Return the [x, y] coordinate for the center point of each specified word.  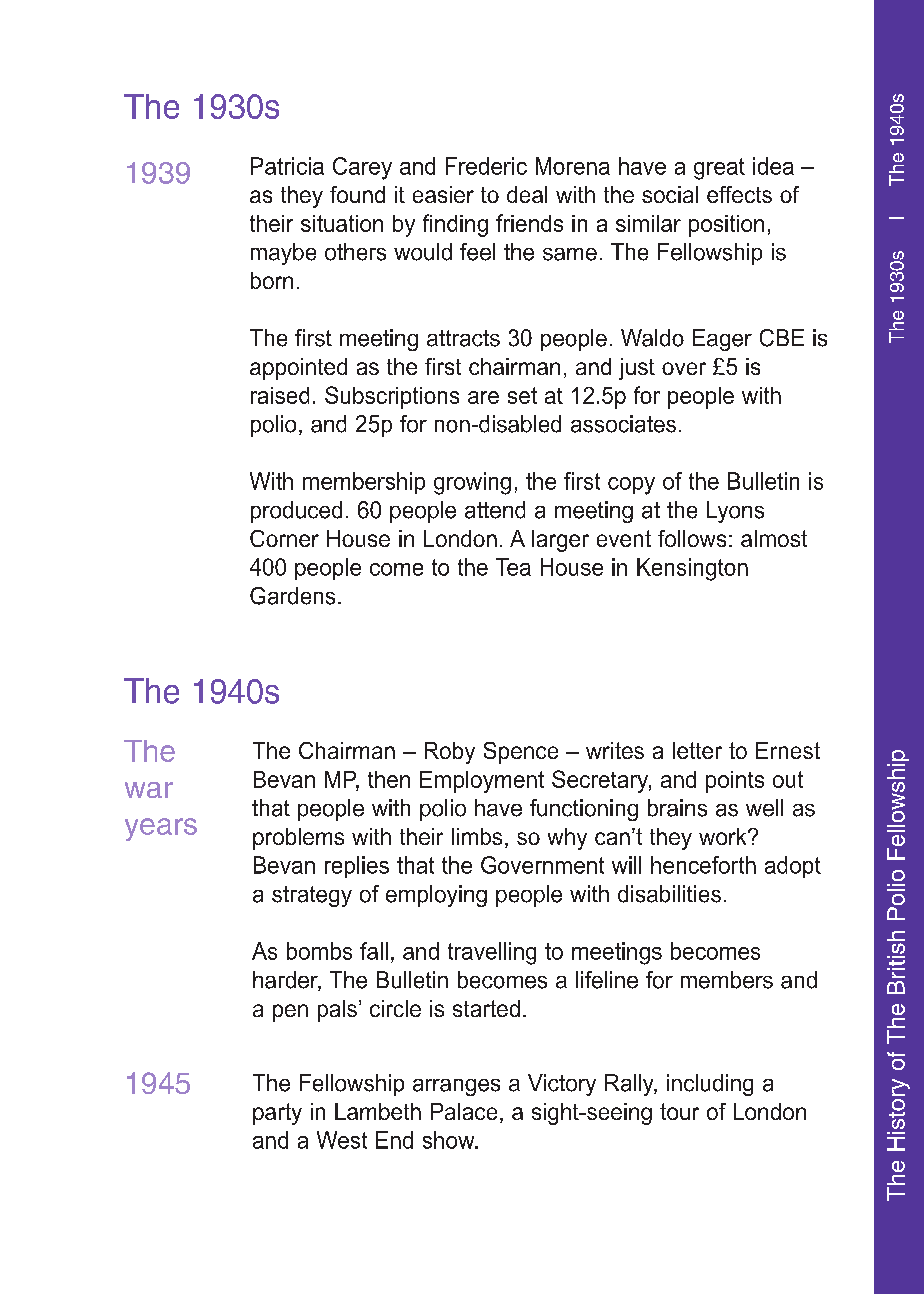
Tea [513, 567]
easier [443, 194]
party [277, 1114]
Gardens [292, 596]
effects [739, 194]
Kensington [692, 569]
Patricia [287, 166]
